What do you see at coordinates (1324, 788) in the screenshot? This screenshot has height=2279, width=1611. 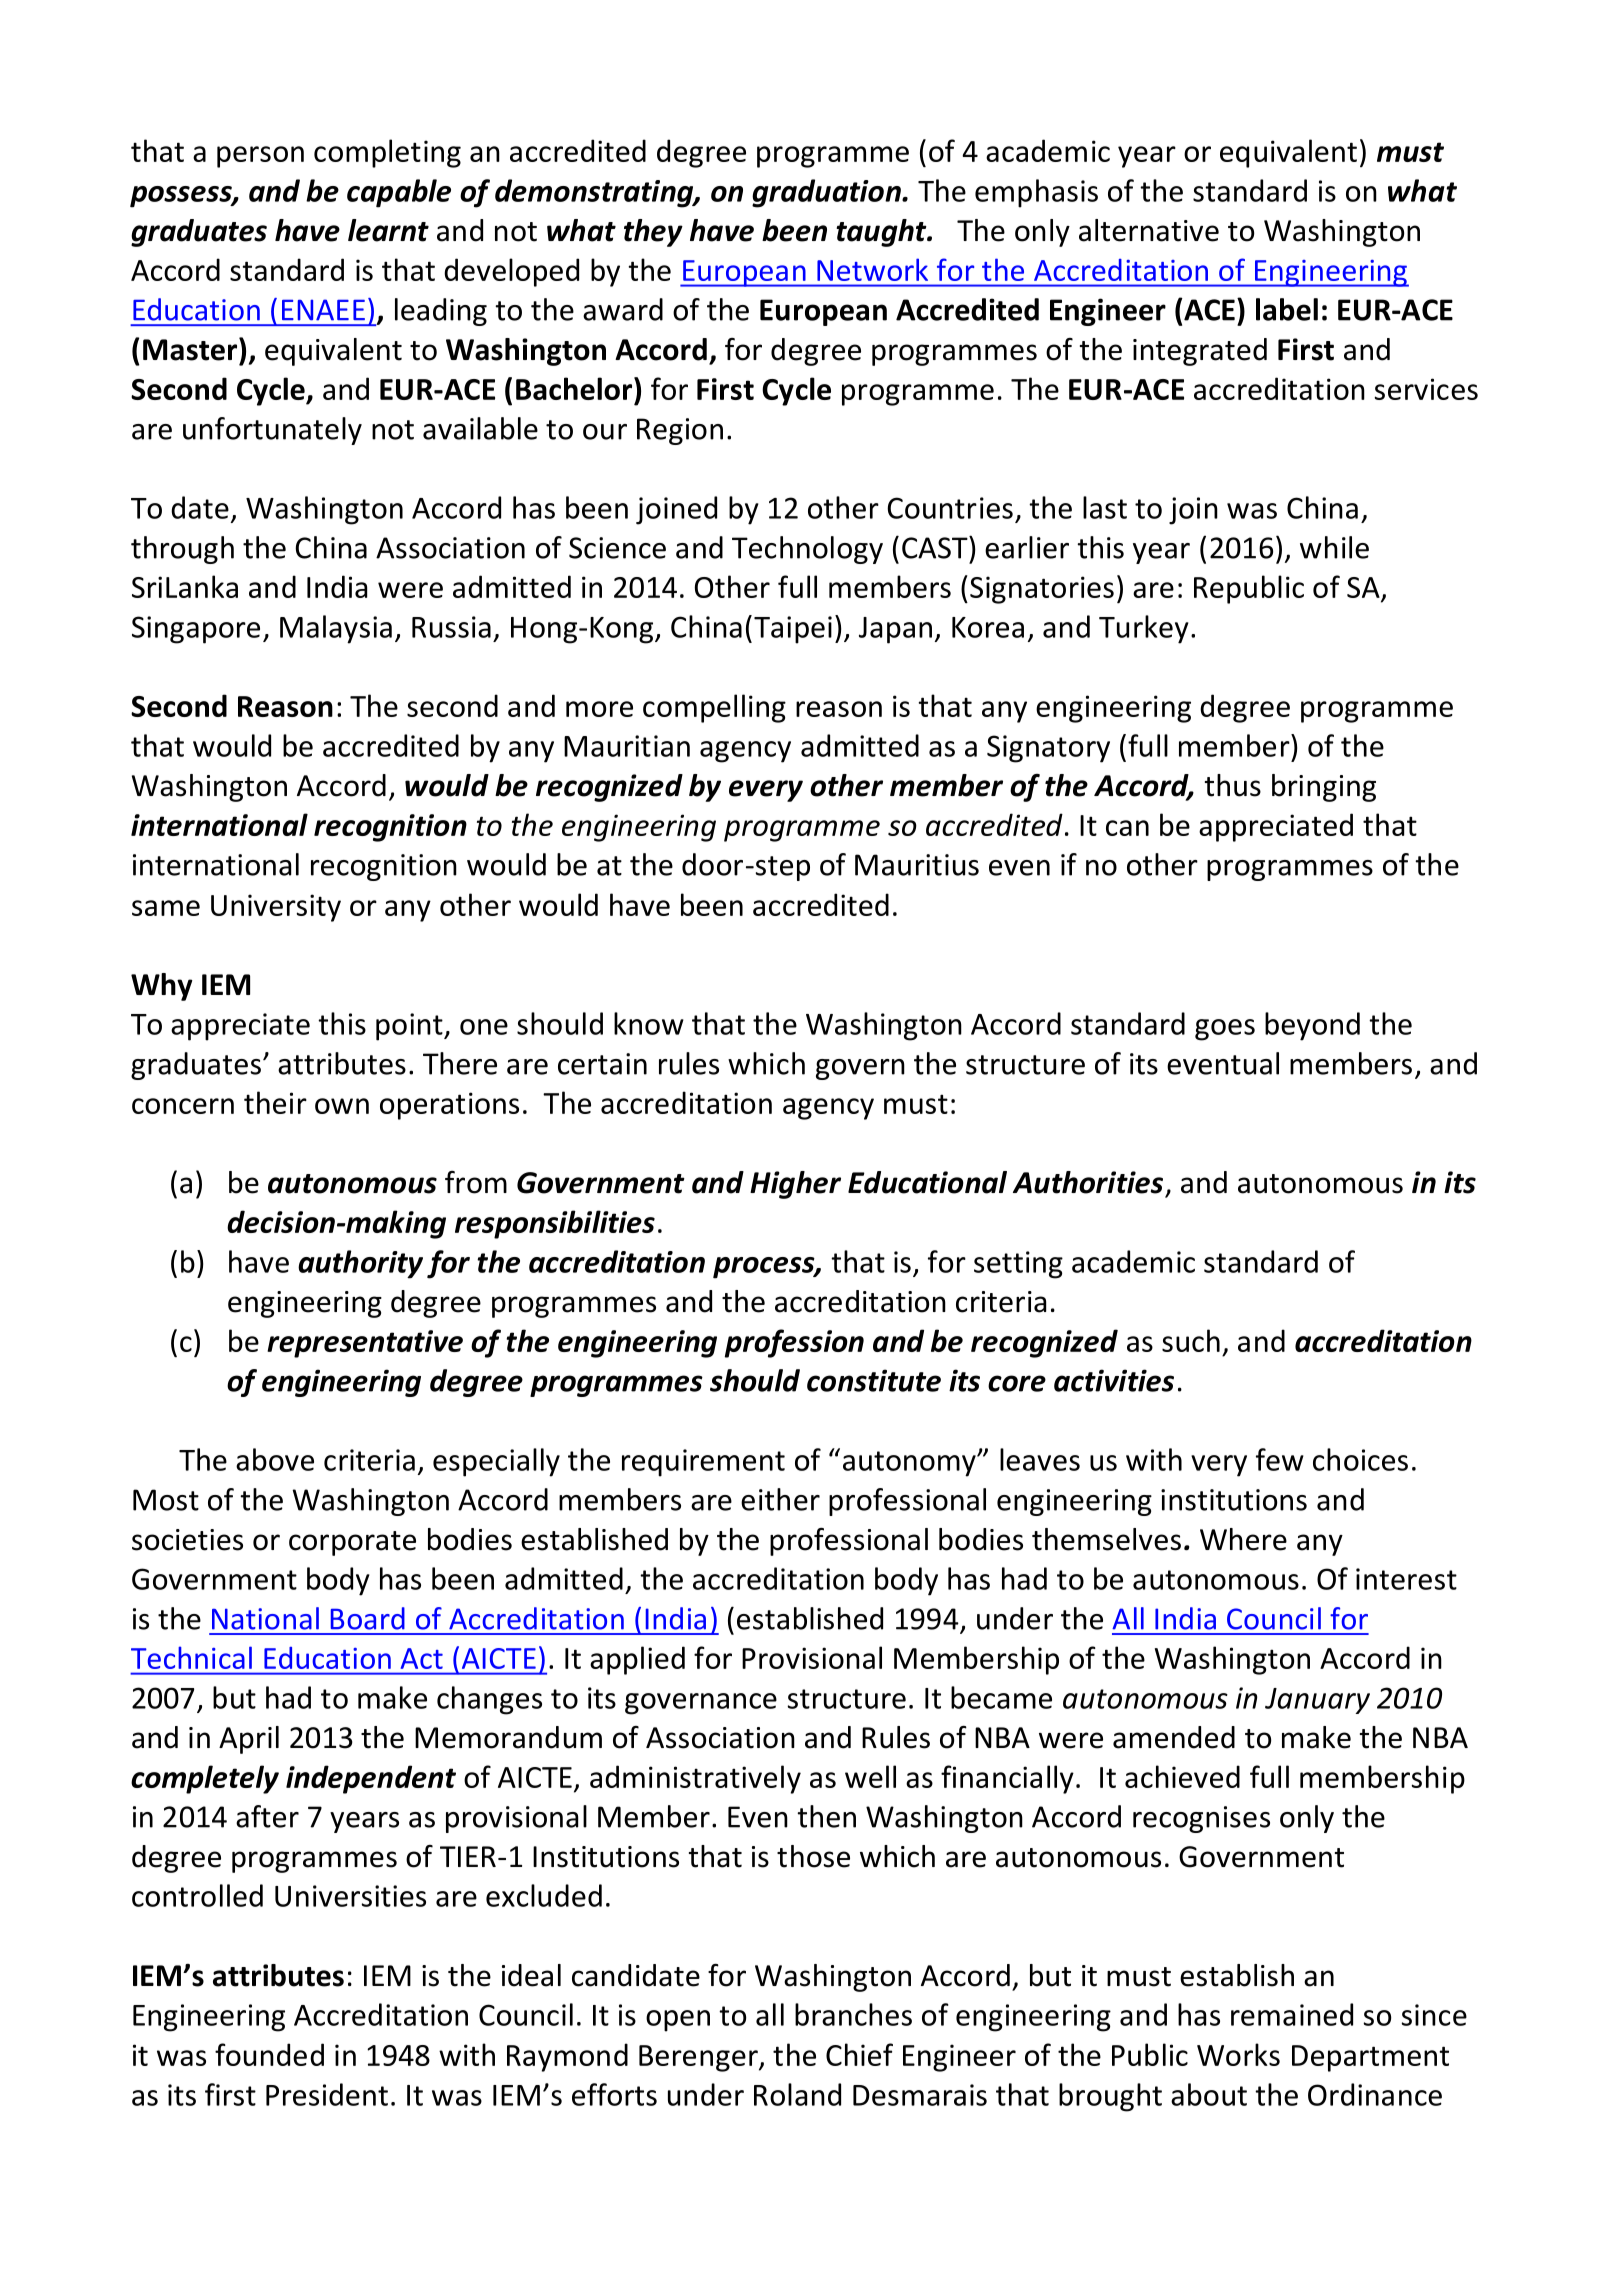 I see `bringing` at bounding box center [1324, 788].
